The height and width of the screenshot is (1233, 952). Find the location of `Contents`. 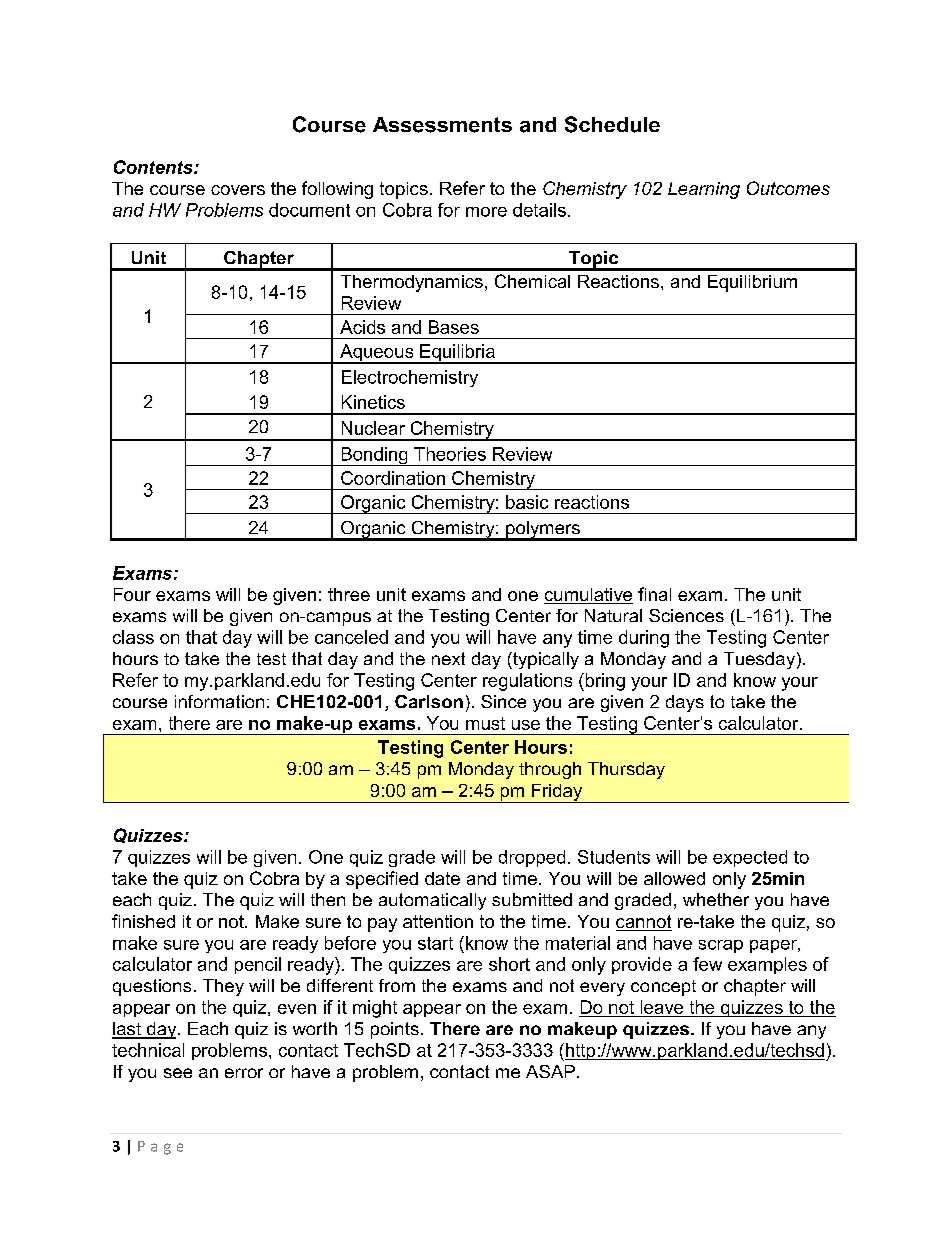

Contents is located at coordinates (154, 167).
